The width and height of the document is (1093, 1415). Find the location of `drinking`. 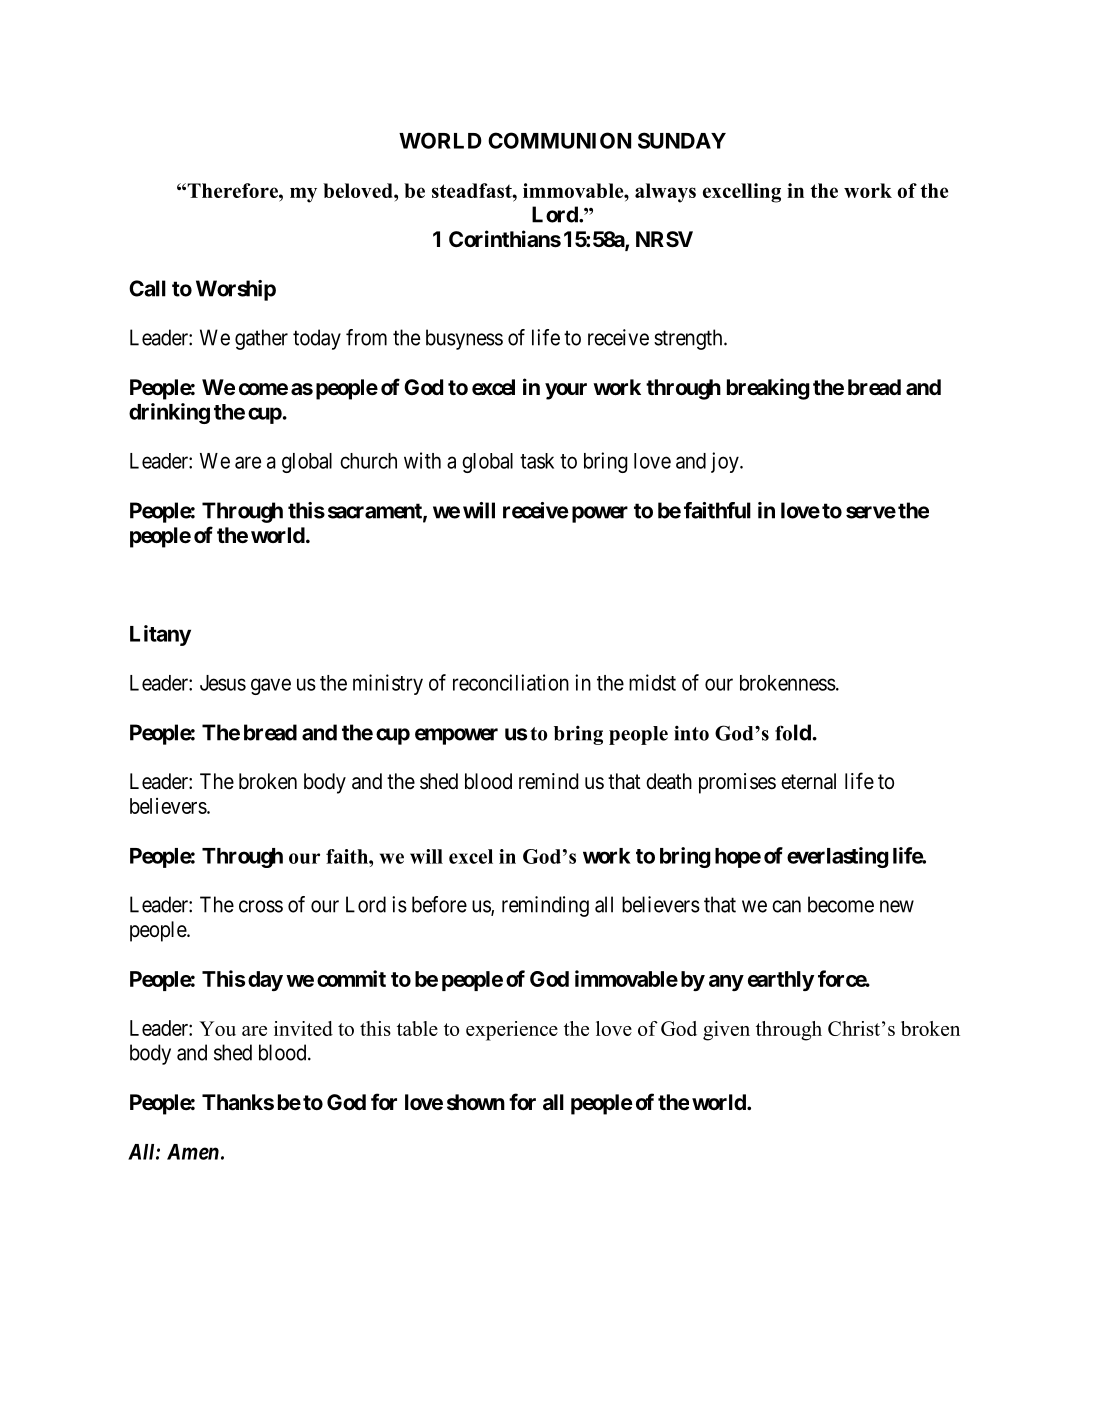

drinking is located at coordinates (169, 413).
